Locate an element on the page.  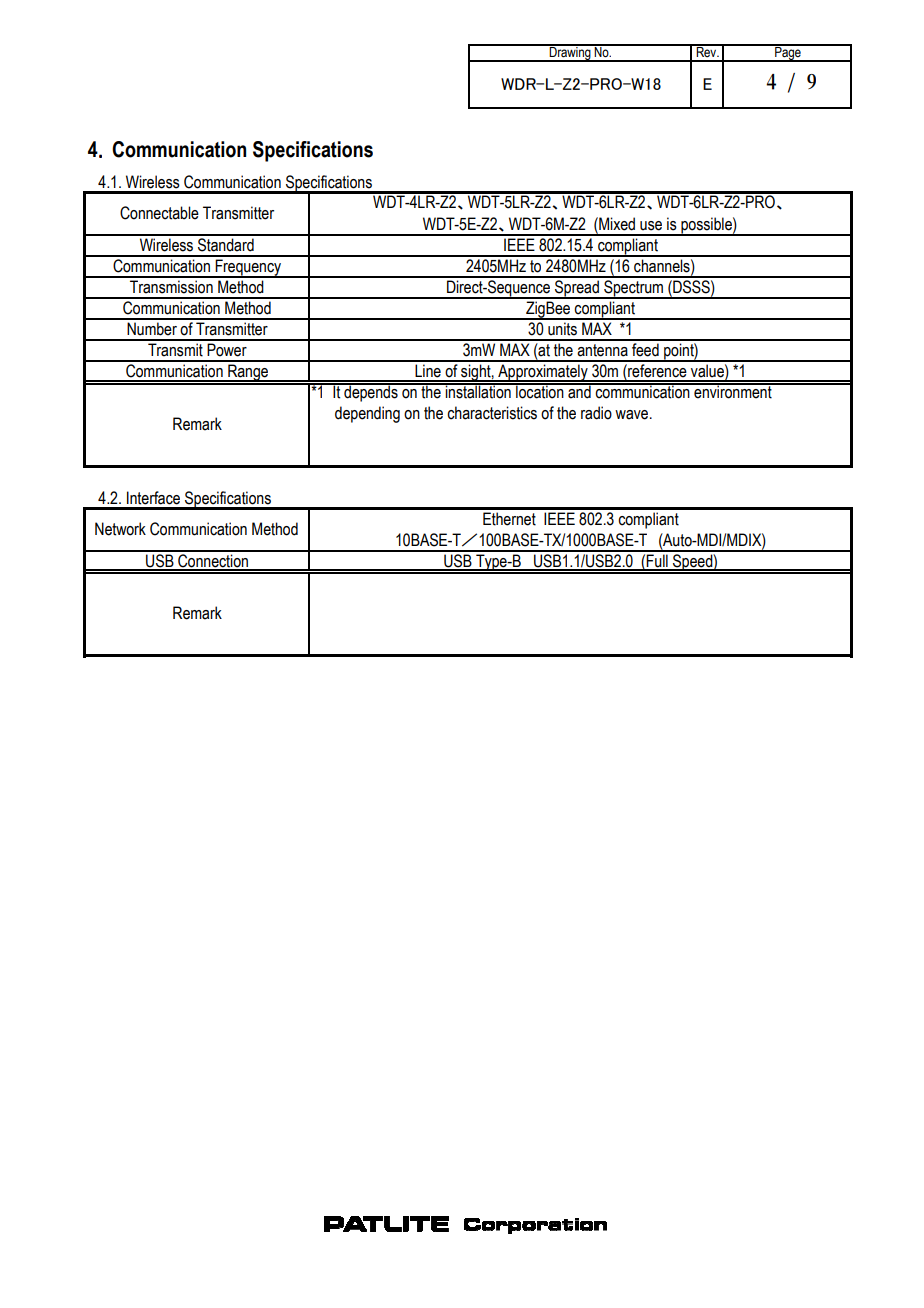
depending is located at coordinates (367, 414).
